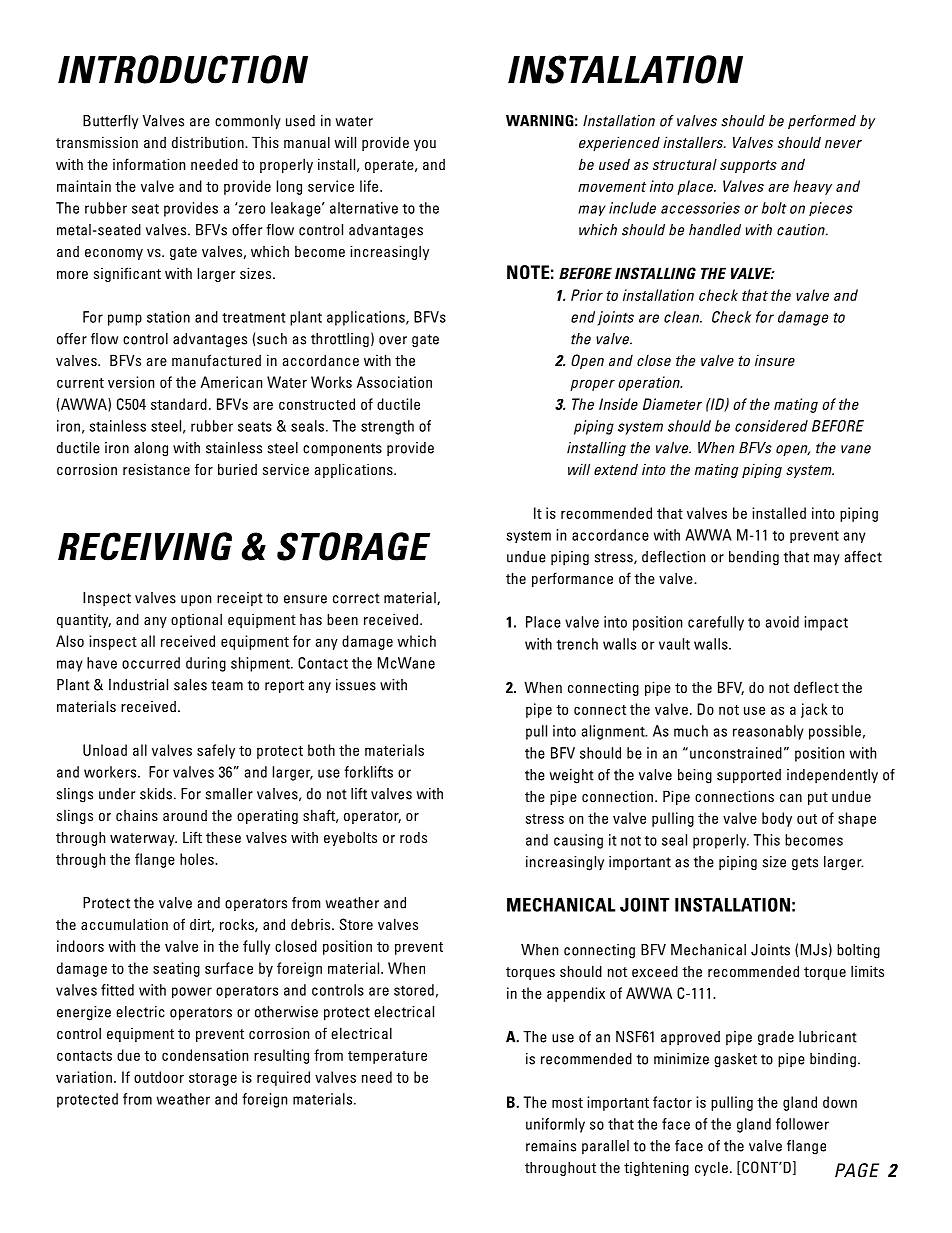  Describe the element at coordinates (370, 186) in the image. I see `life` at that location.
